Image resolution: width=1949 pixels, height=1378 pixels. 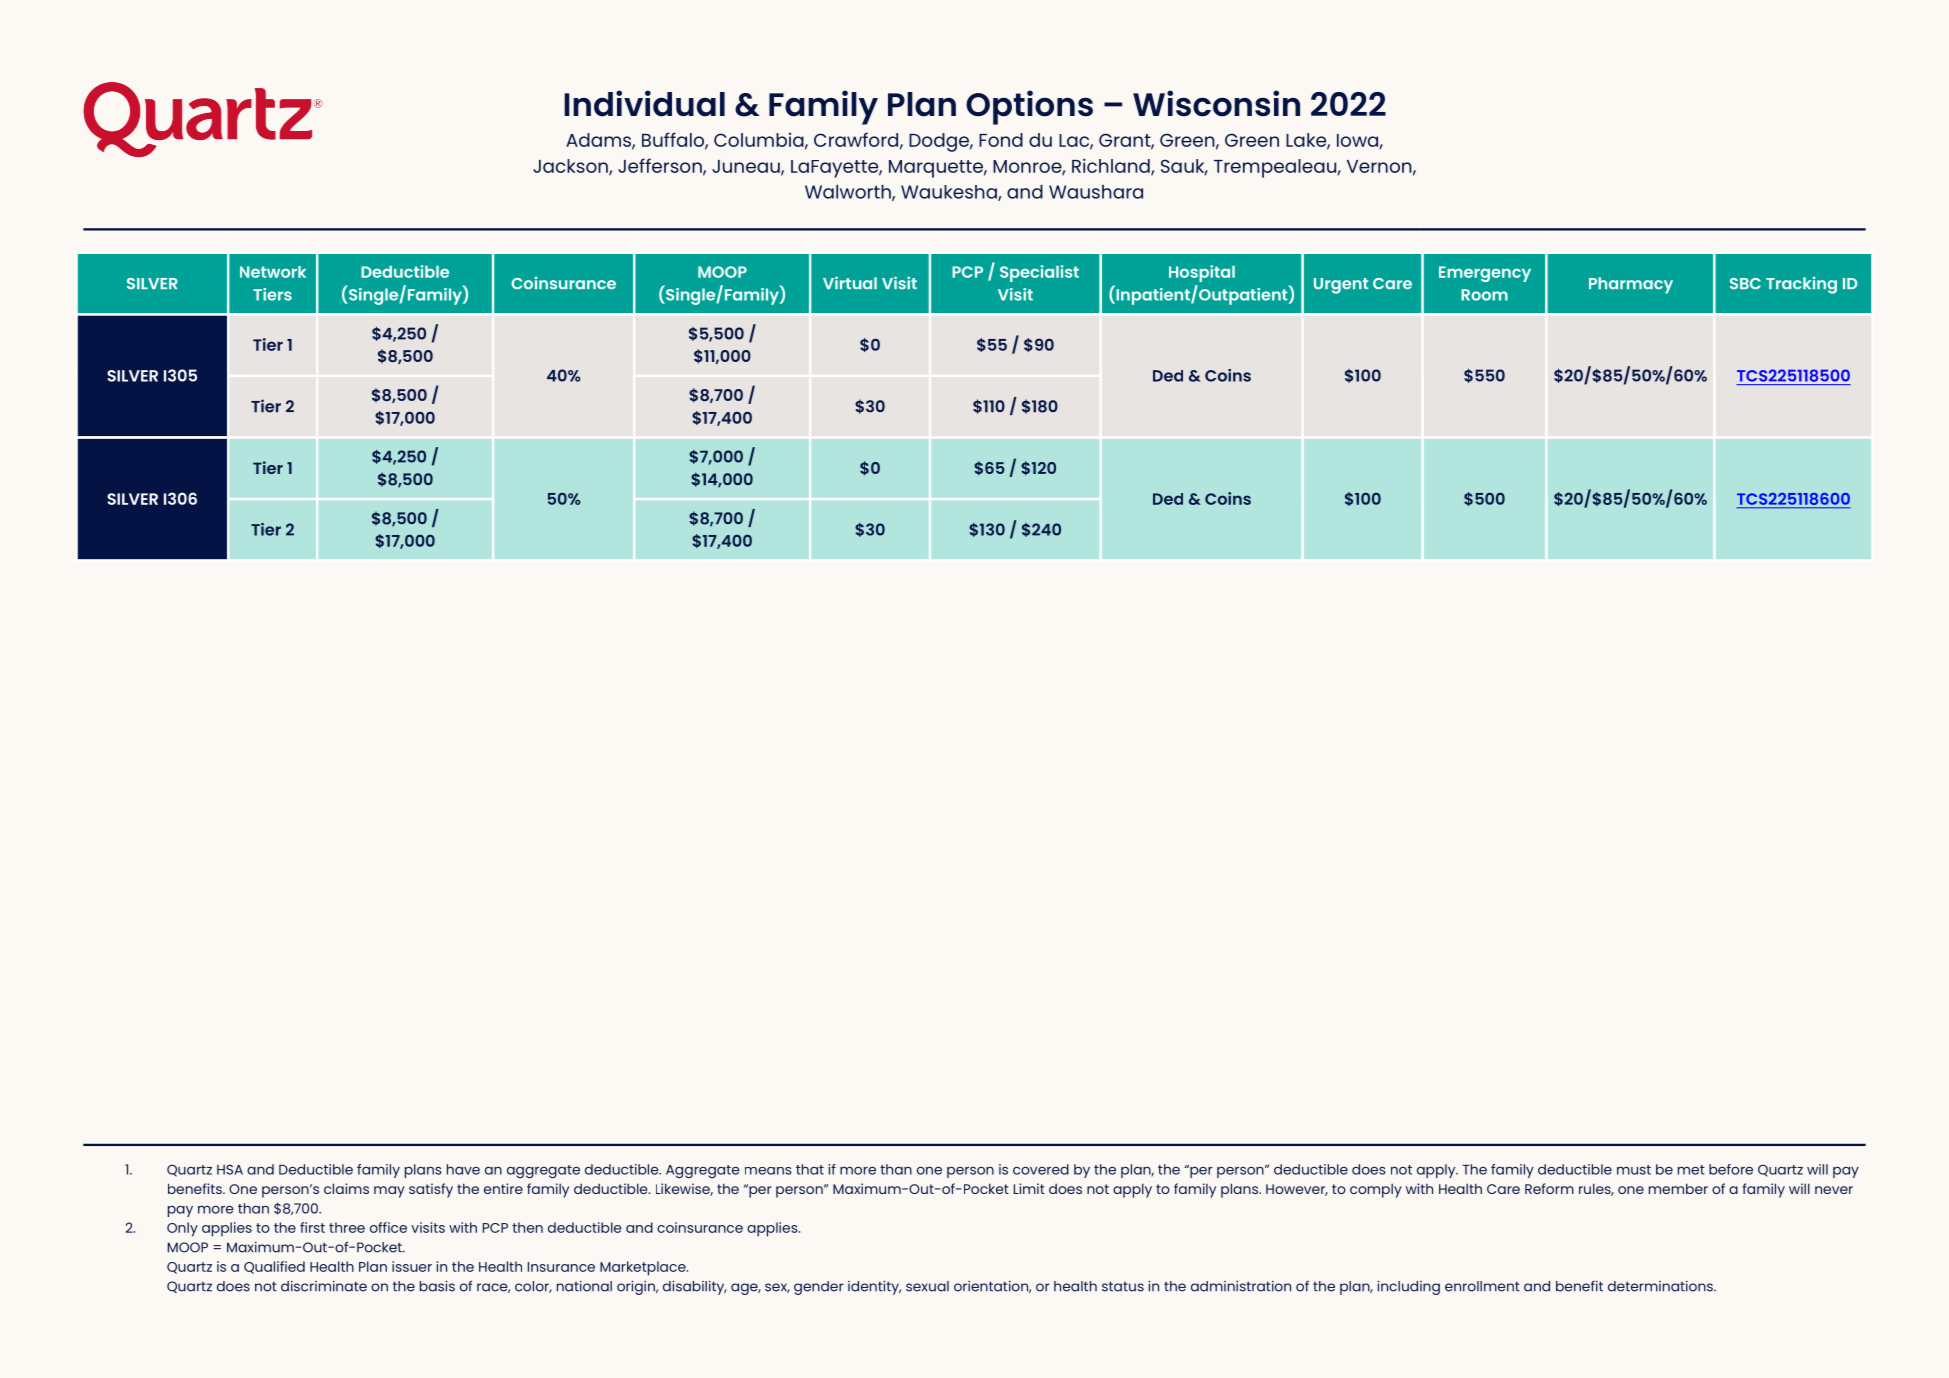 I want to click on Network, so click(x=273, y=272).
